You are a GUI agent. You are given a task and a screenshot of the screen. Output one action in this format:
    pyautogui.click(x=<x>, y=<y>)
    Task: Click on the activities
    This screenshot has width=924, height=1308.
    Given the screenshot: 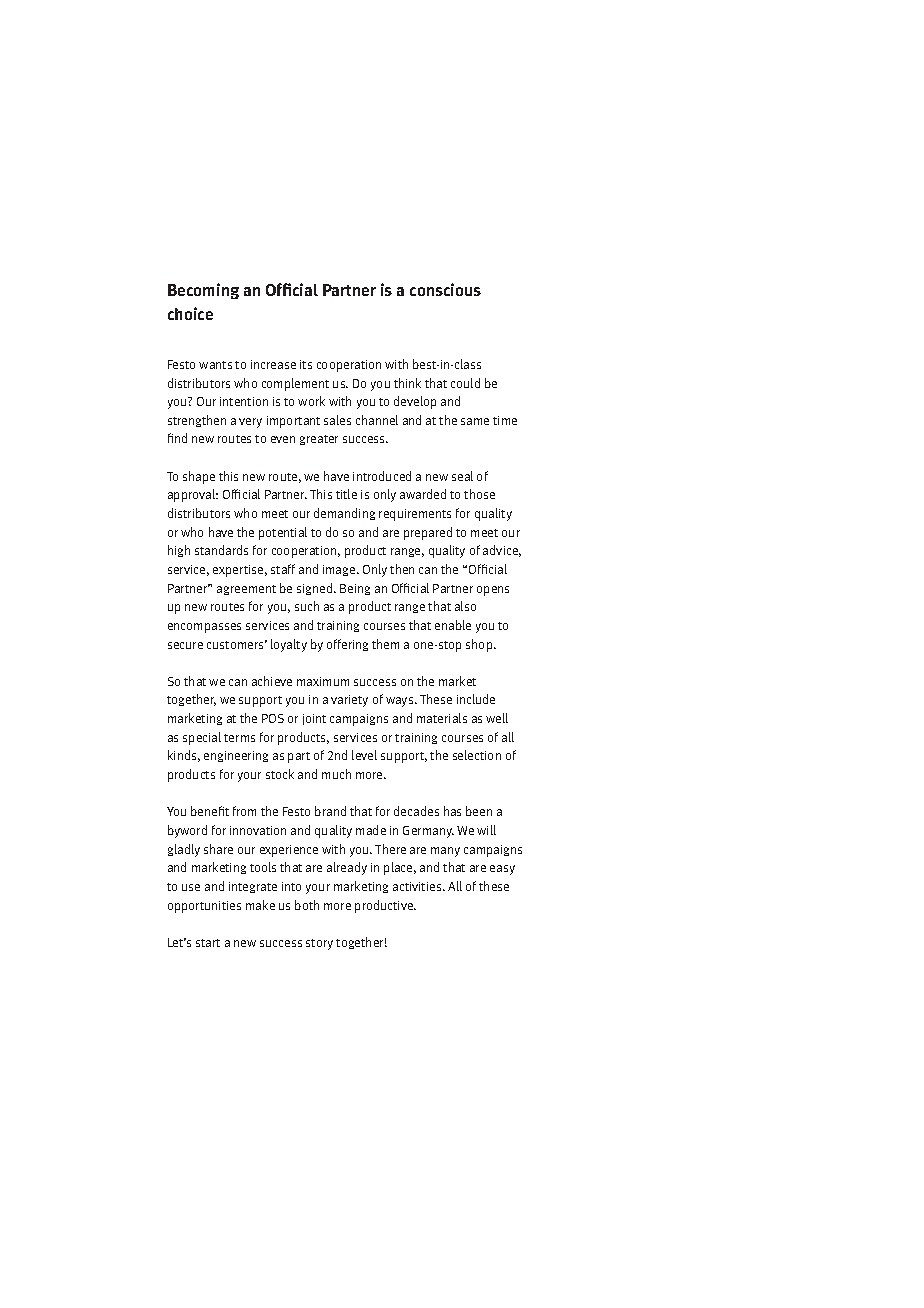 What is the action you would take?
    pyautogui.click(x=418, y=886)
